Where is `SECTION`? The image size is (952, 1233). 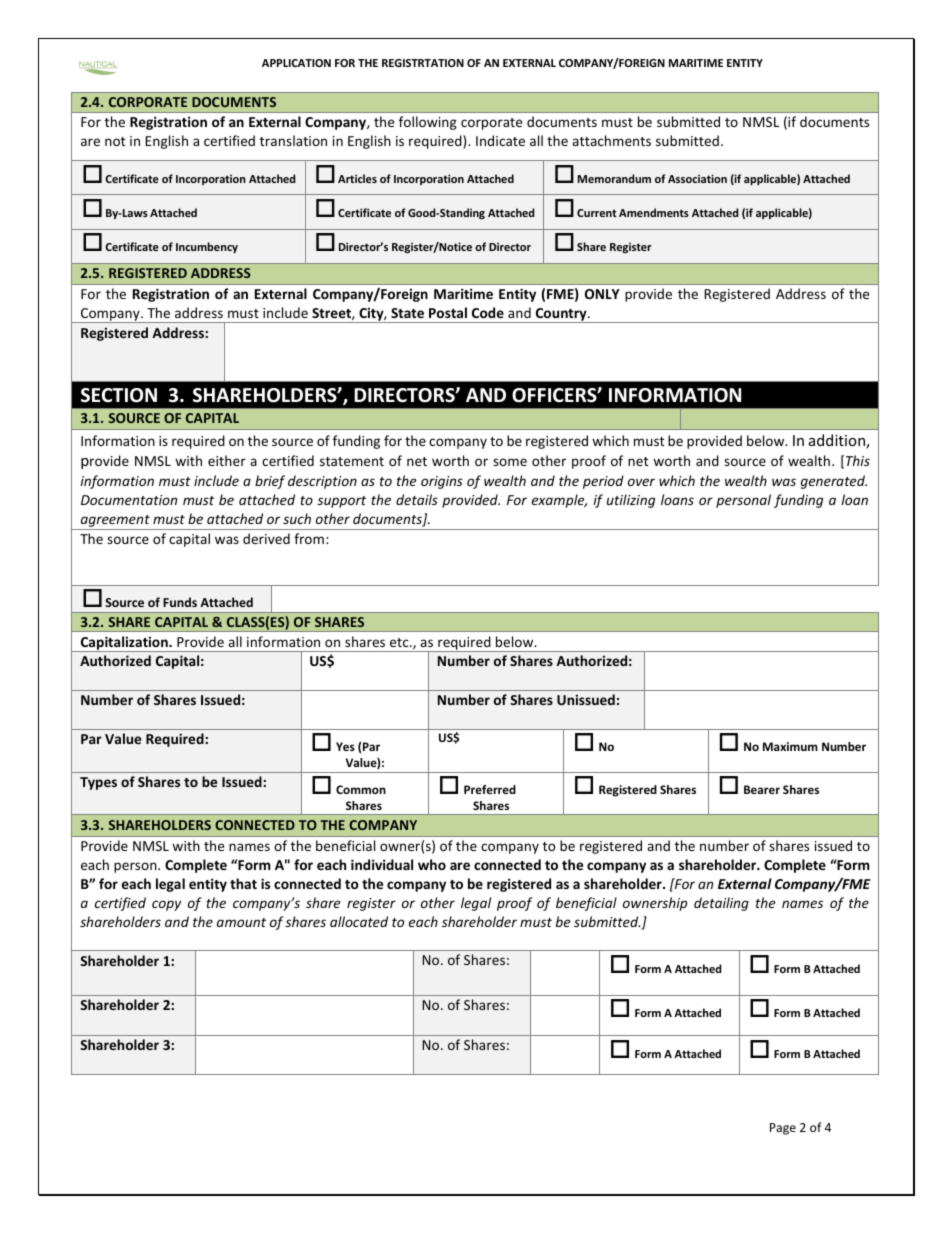 SECTION is located at coordinates (119, 395).
